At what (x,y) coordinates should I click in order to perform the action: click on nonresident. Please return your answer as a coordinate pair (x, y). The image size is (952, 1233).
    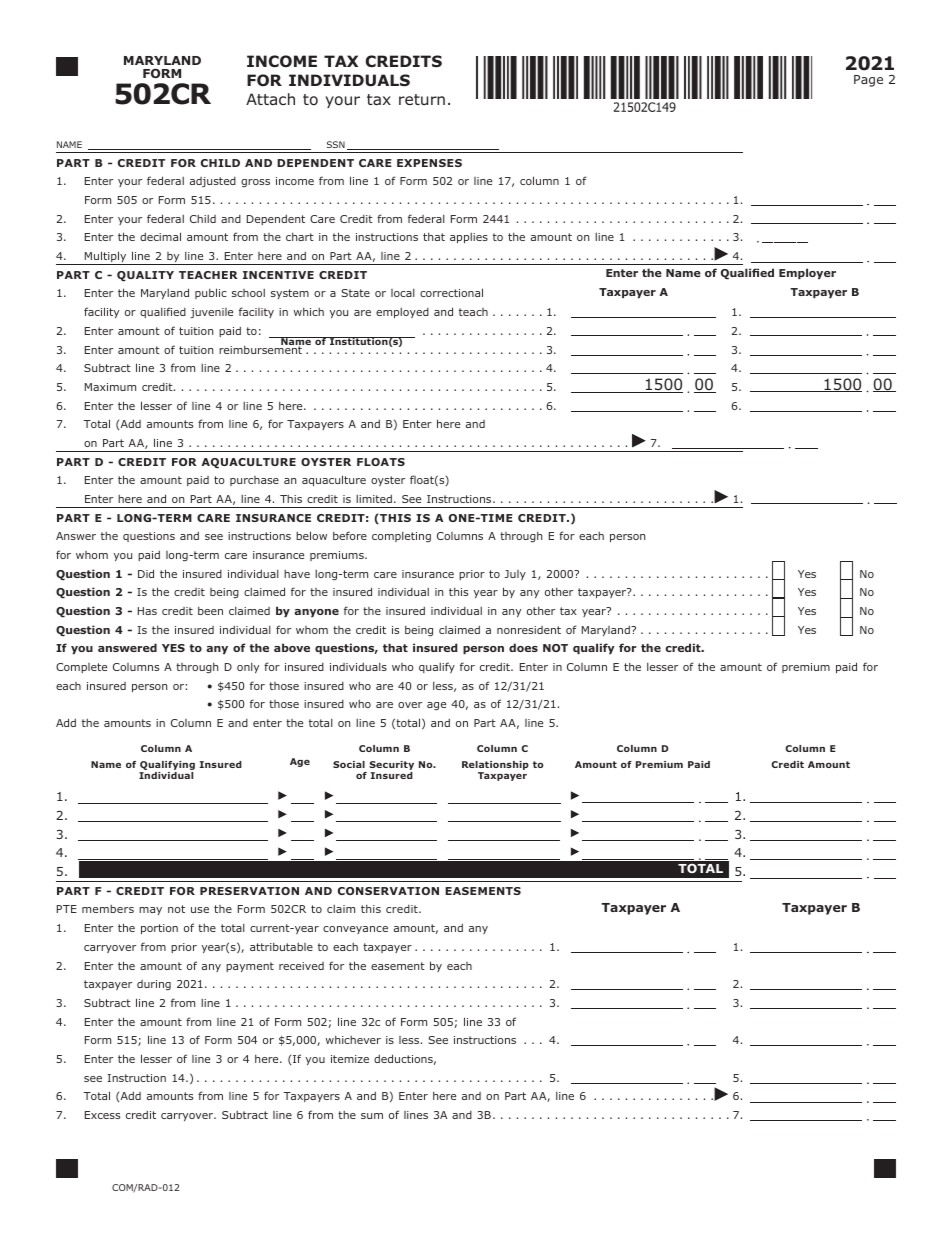
    Looking at the image, I should click on (529, 630).
